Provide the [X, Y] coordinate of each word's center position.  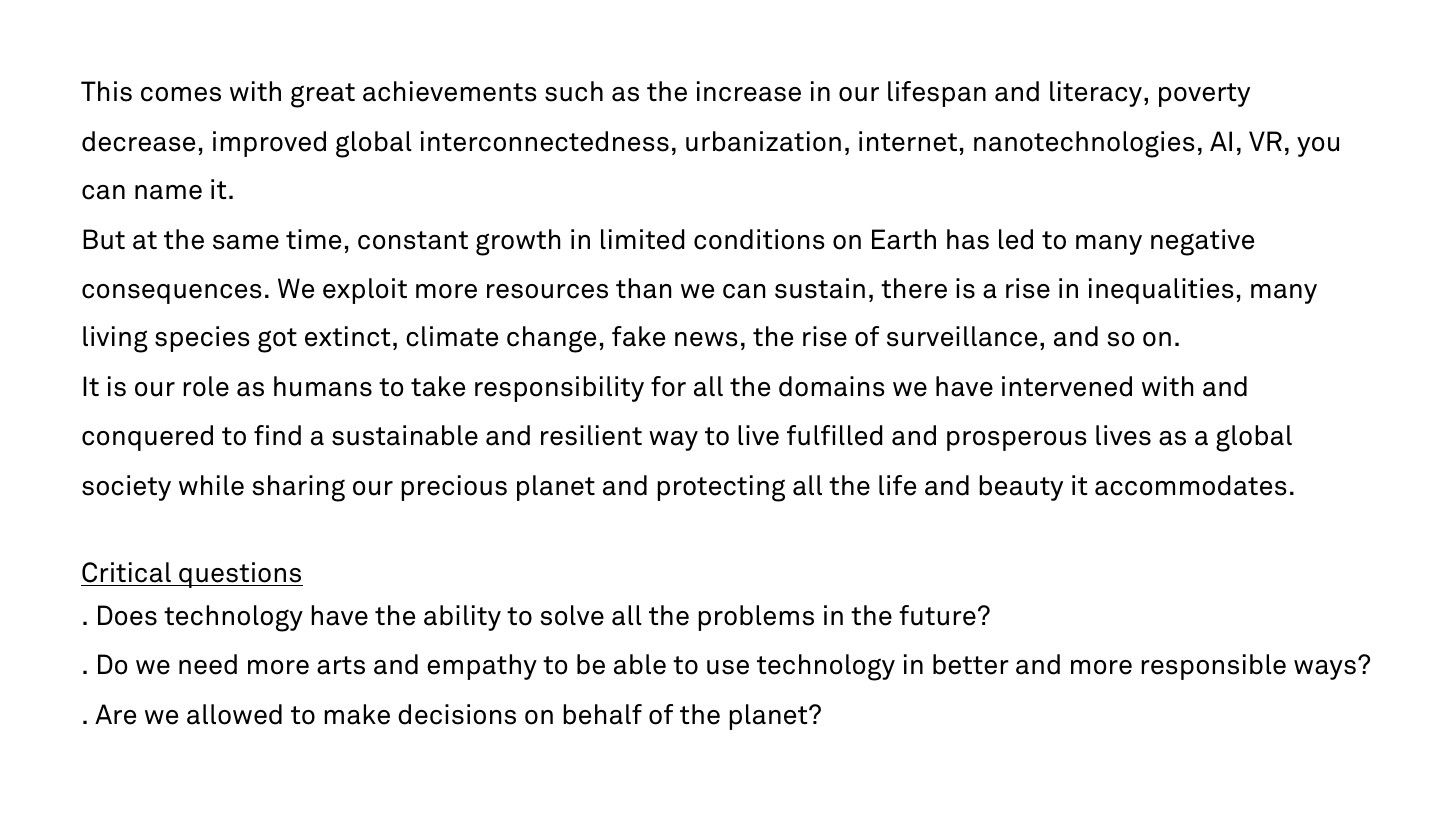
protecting [721, 488]
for [668, 386]
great [323, 95]
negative [1202, 242]
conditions [759, 239]
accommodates [1190, 485]
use [728, 667]
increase [749, 91]
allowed [234, 714]
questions [240, 575]
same [246, 242]
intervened [1067, 386]
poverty [1204, 95]
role [206, 386]
